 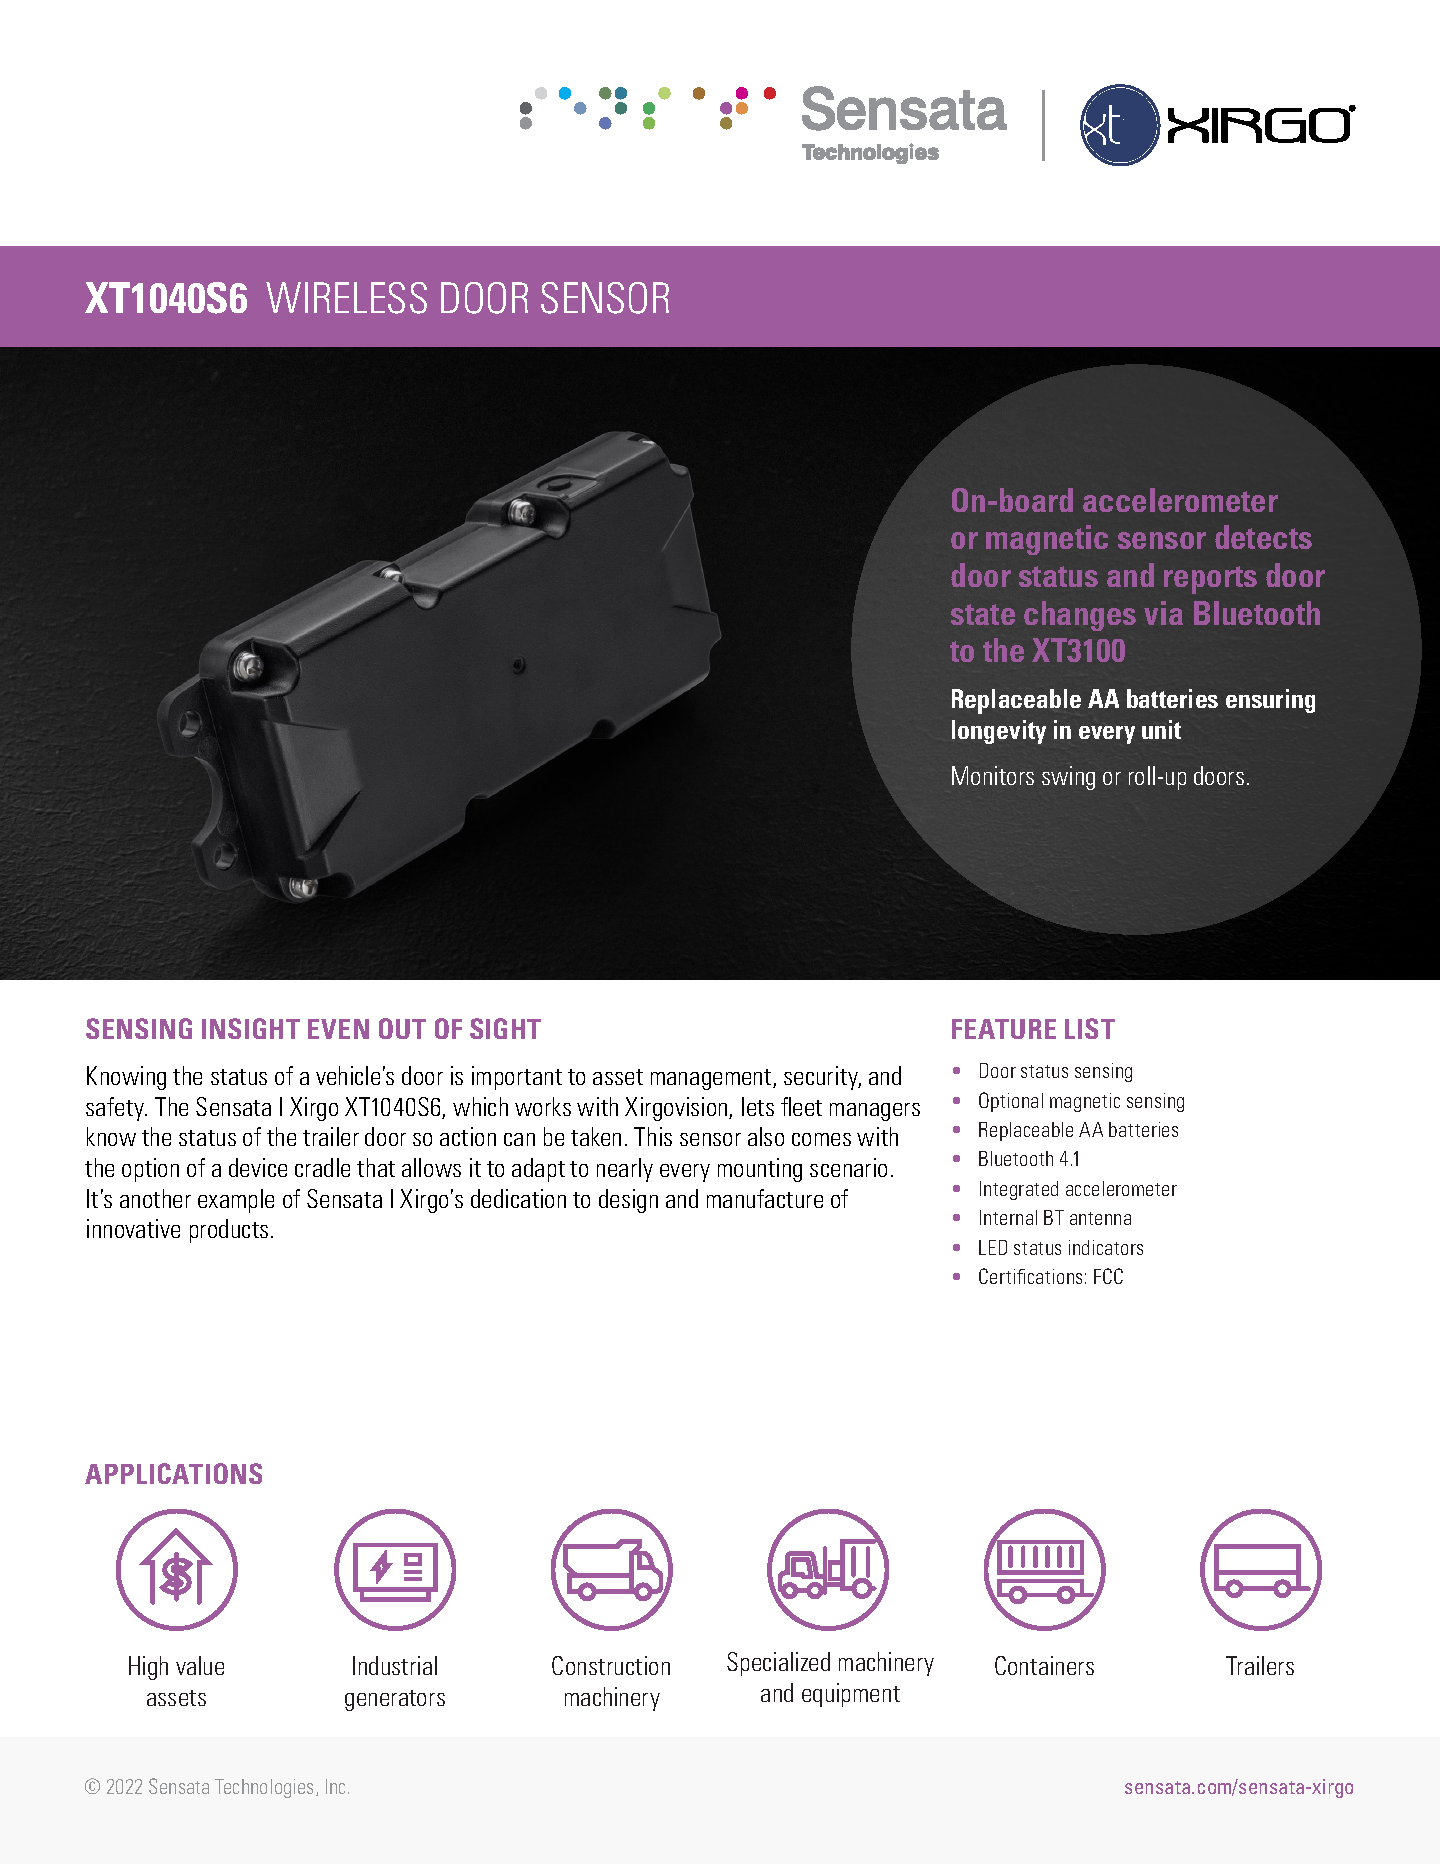 What do you see at coordinates (993, 775) in the image?
I see `Monitors` at bounding box center [993, 775].
